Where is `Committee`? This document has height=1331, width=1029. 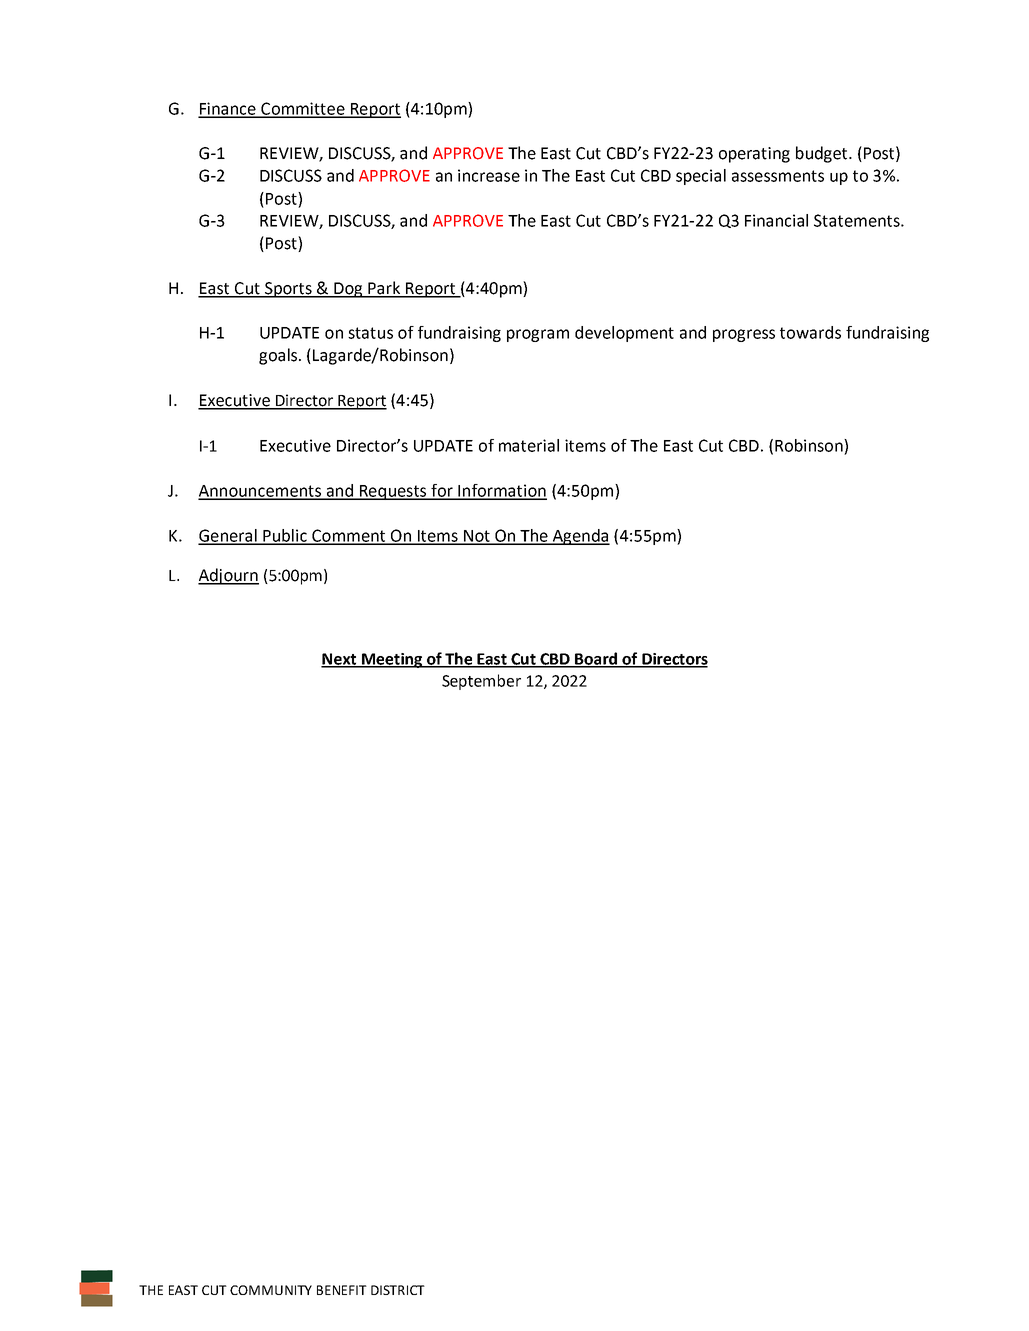
Committee is located at coordinates (303, 109).
